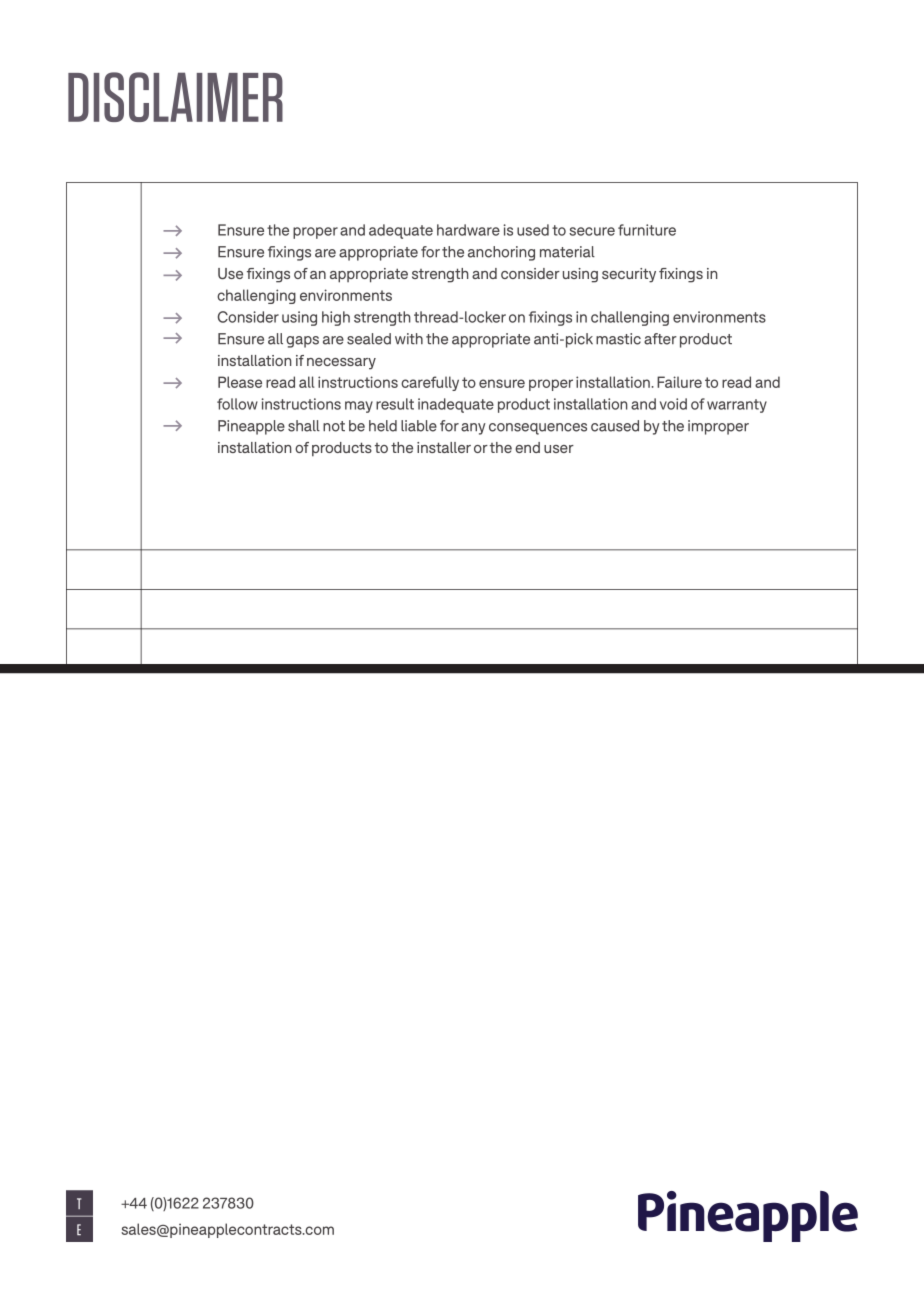 The image size is (924, 1308). What do you see at coordinates (444, 447) in the document?
I see `installer` at bounding box center [444, 447].
